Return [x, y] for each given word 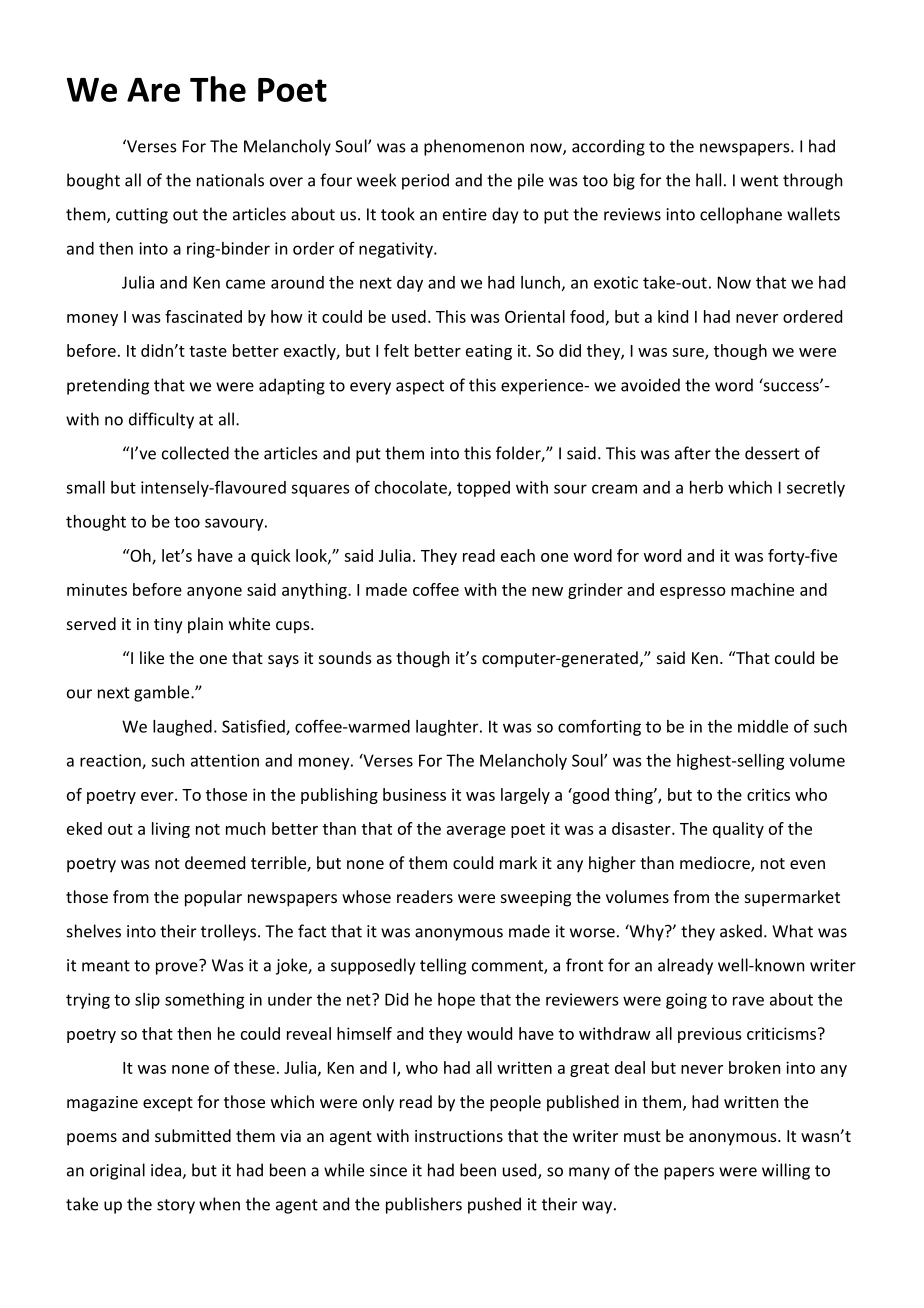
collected [195, 453]
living [171, 830]
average [476, 832]
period [425, 181]
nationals [230, 180]
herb [706, 487]
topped [483, 489]
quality [738, 830]
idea [167, 1171]
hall [708, 180]
